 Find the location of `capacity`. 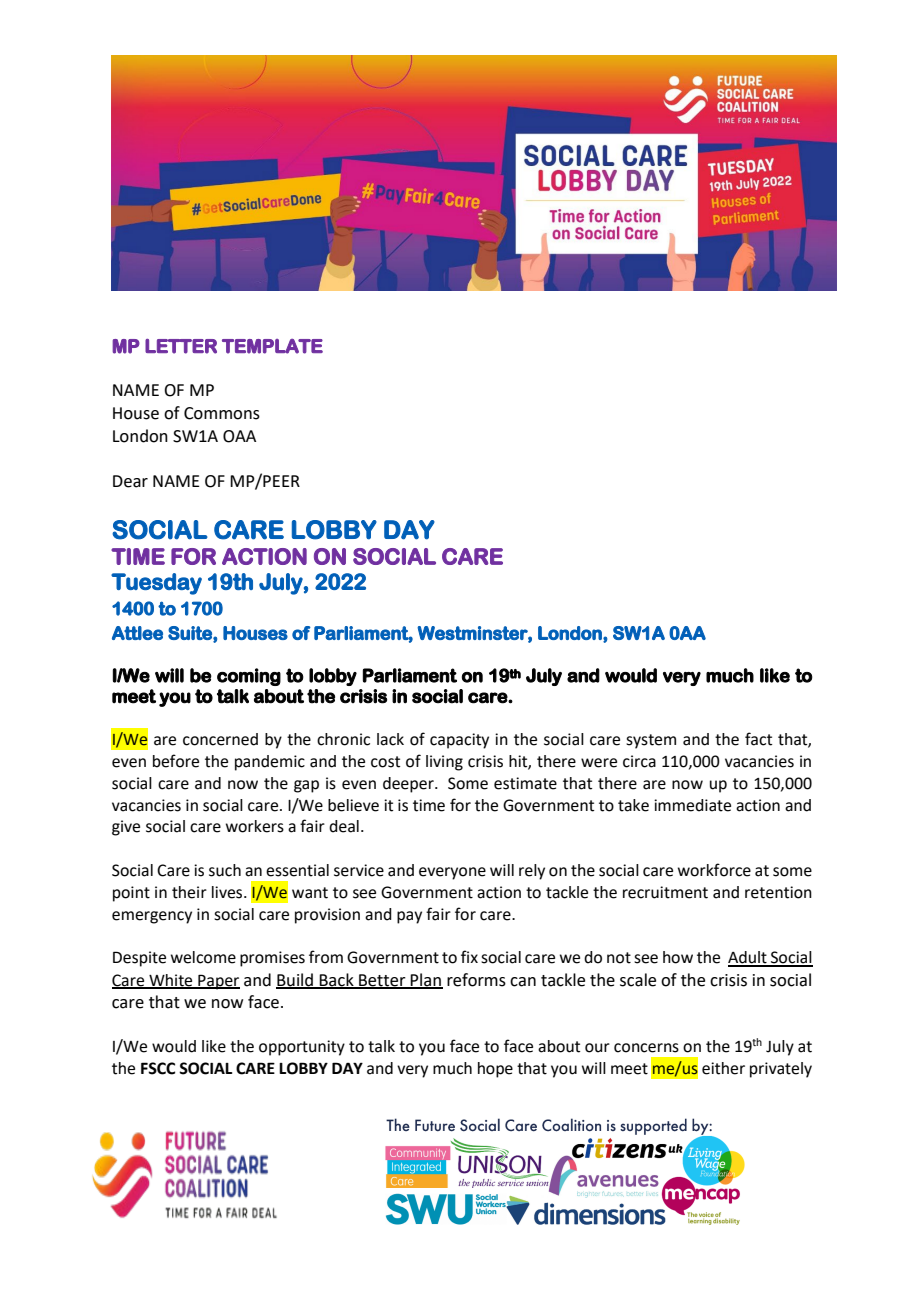

capacity is located at coordinates (459, 741).
